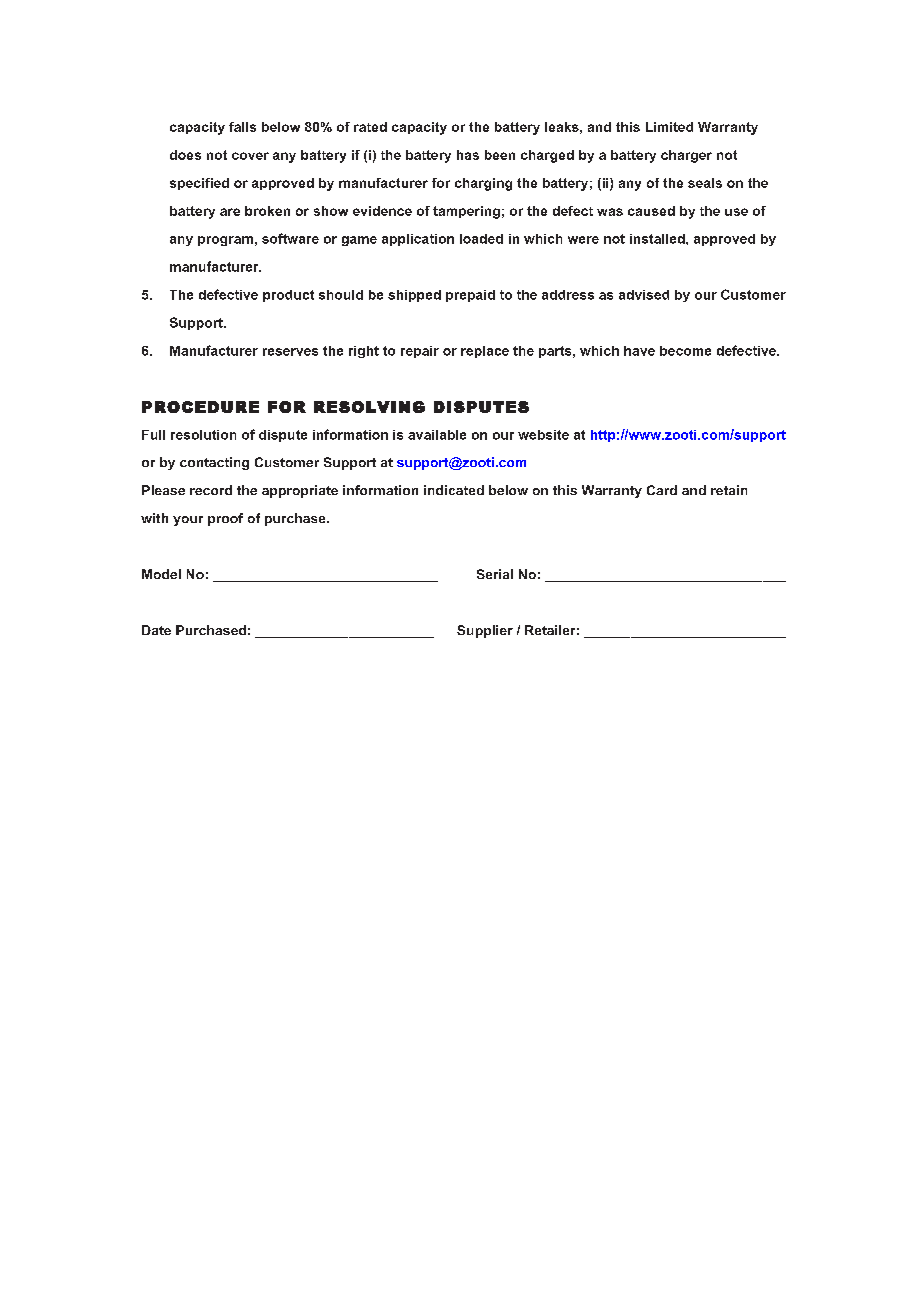 Image resolution: width=924 pixels, height=1308 pixels. Describe the element at coordinates (242, 127) in the screenshot. I see `falls` at that location.
